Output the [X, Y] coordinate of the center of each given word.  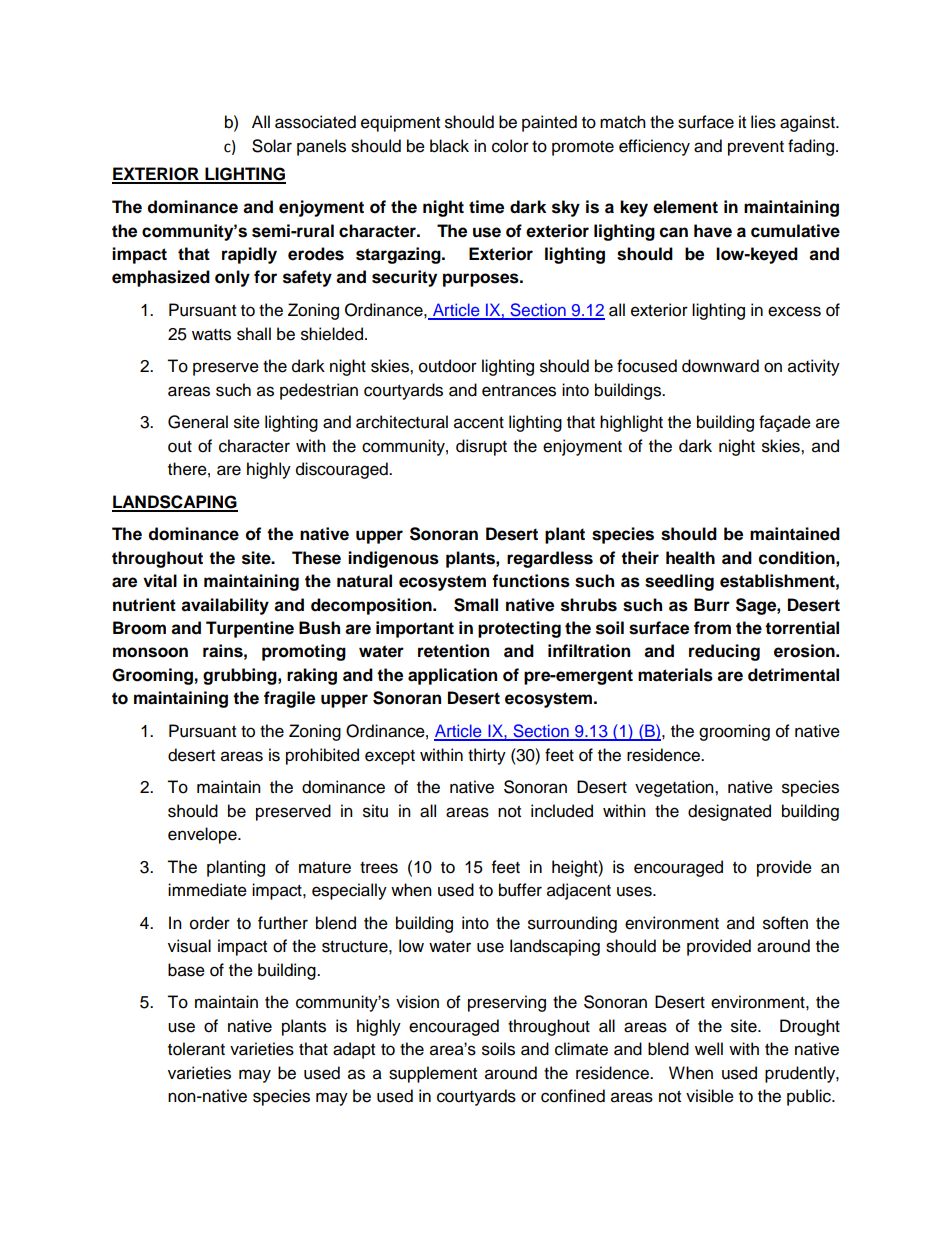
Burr [712, 605]
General [198, 422]
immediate [207, 890]
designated [729, 812]
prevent [756, 148]
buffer [520, 890]
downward [720, 366]
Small [476, 605]
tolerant [196, 1049]
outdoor [448, 366]
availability [225, 606]
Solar [272, 146]
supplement [433, 1074]
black [449, 146]
